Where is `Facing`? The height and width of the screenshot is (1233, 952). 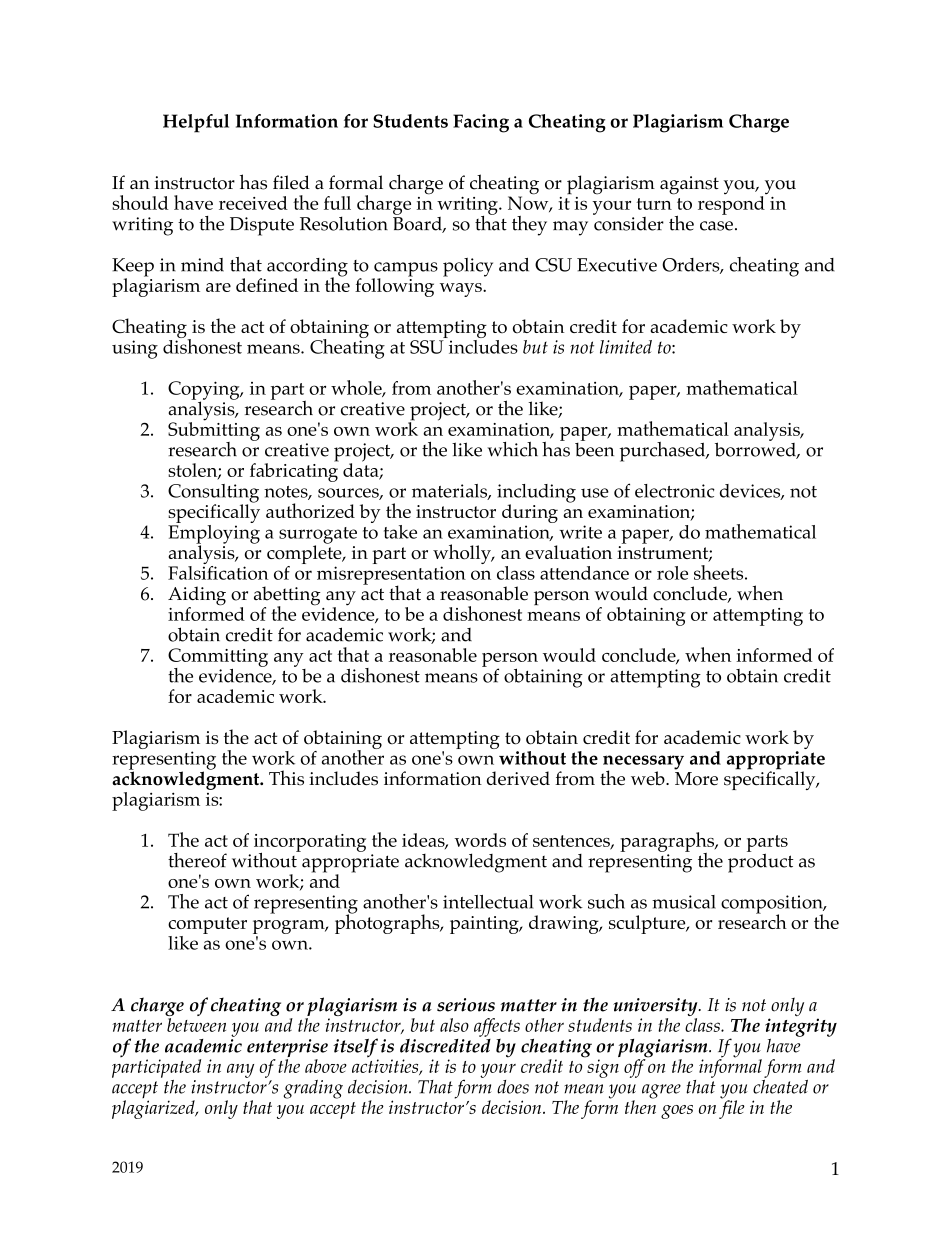 Facing is located at coordinates (481, 123).
